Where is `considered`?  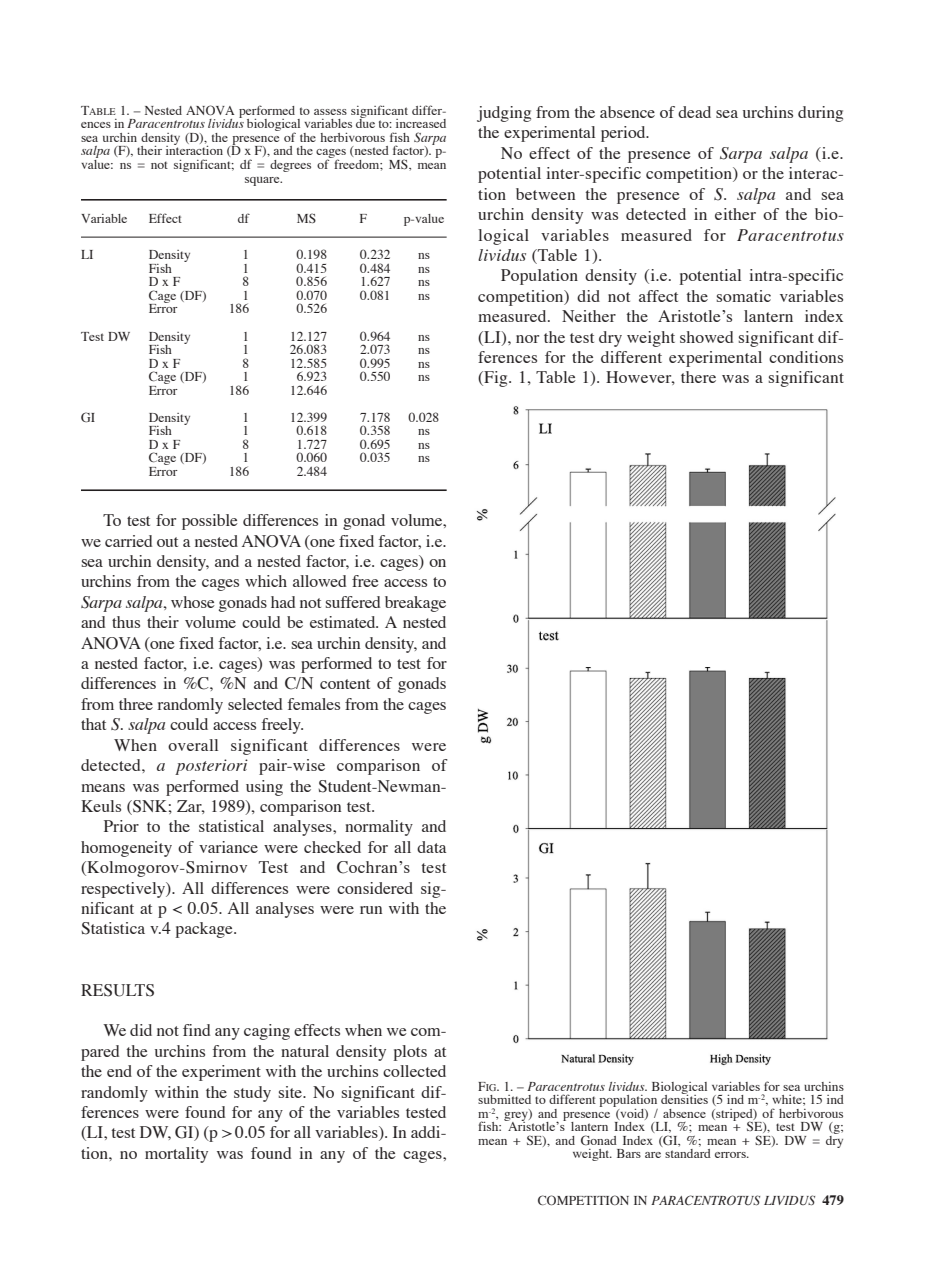 considered is located at coordinates (375, 888).
